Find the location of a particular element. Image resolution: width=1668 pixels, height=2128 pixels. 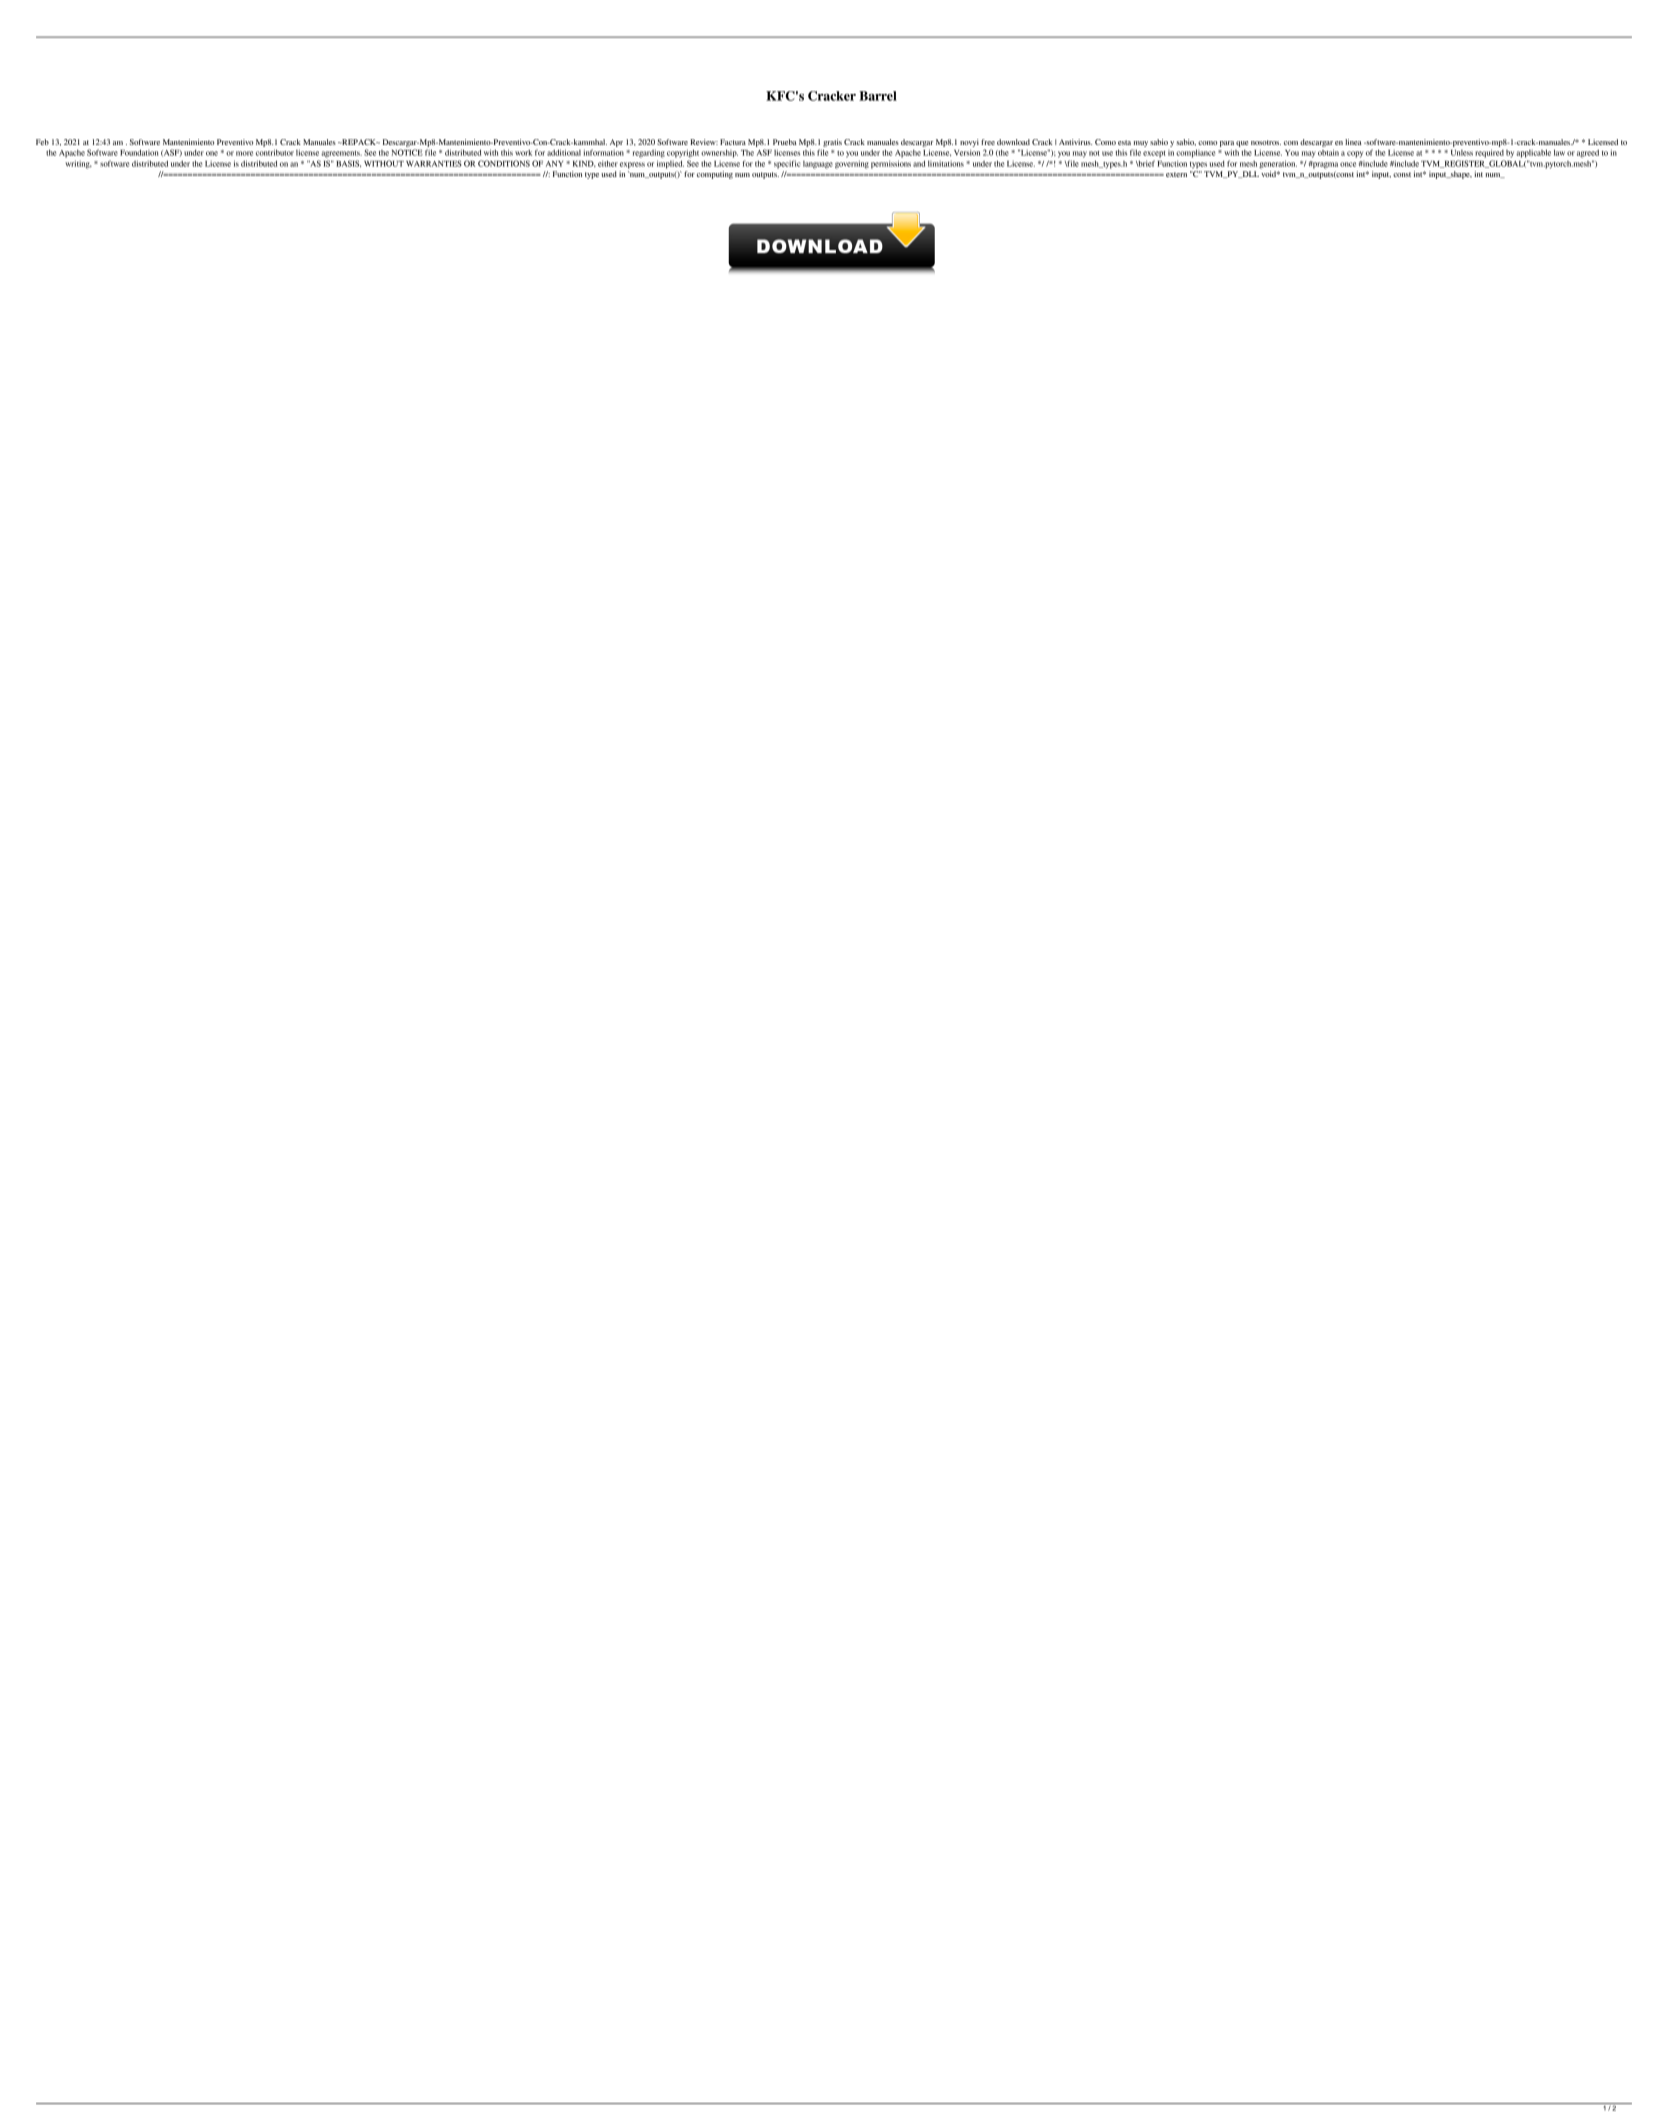

Barrel is located at coordinates (878, 96).
